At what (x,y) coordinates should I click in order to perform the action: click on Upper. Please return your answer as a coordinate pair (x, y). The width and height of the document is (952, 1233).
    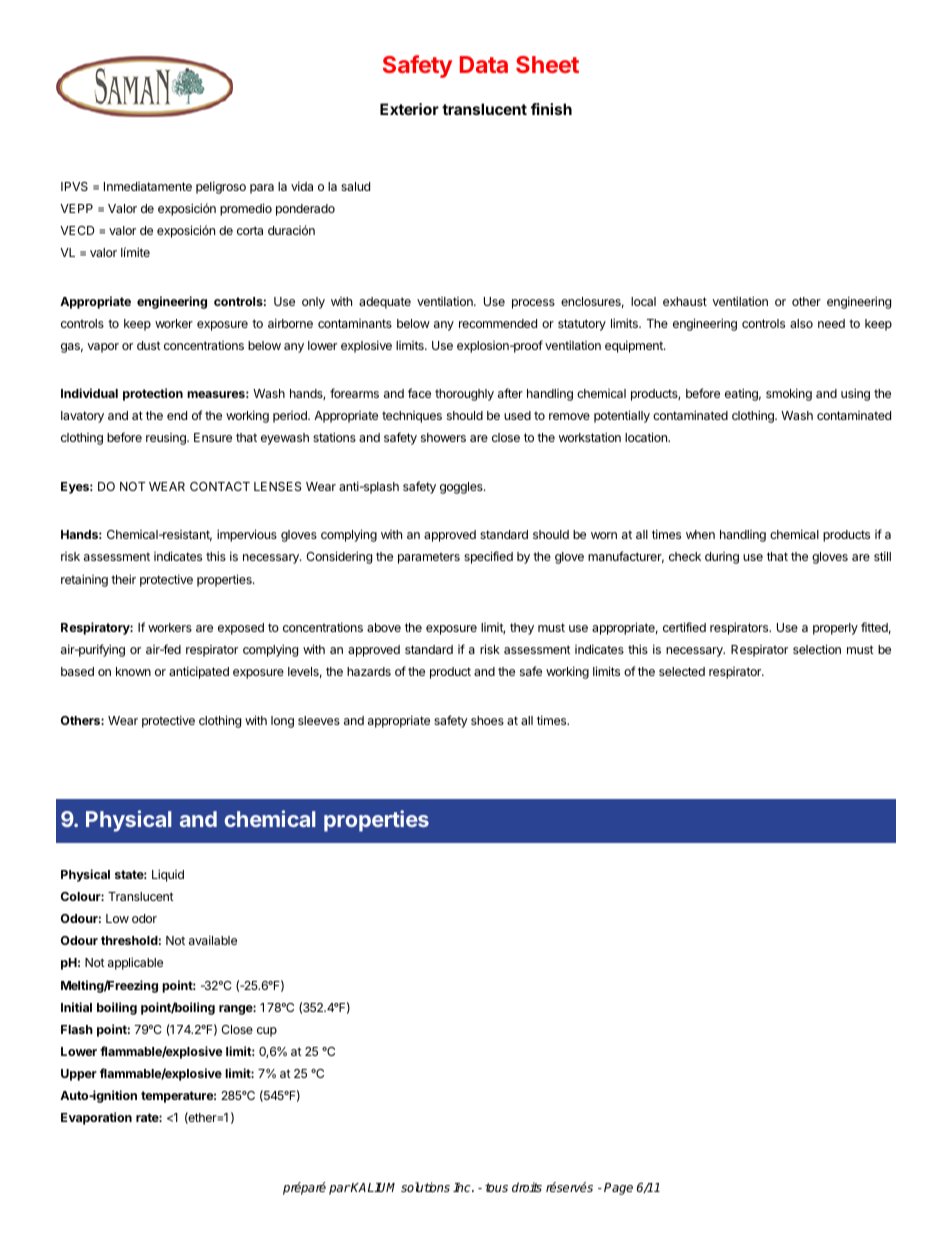
    Looking at the image, I should click on (79, 1075).
